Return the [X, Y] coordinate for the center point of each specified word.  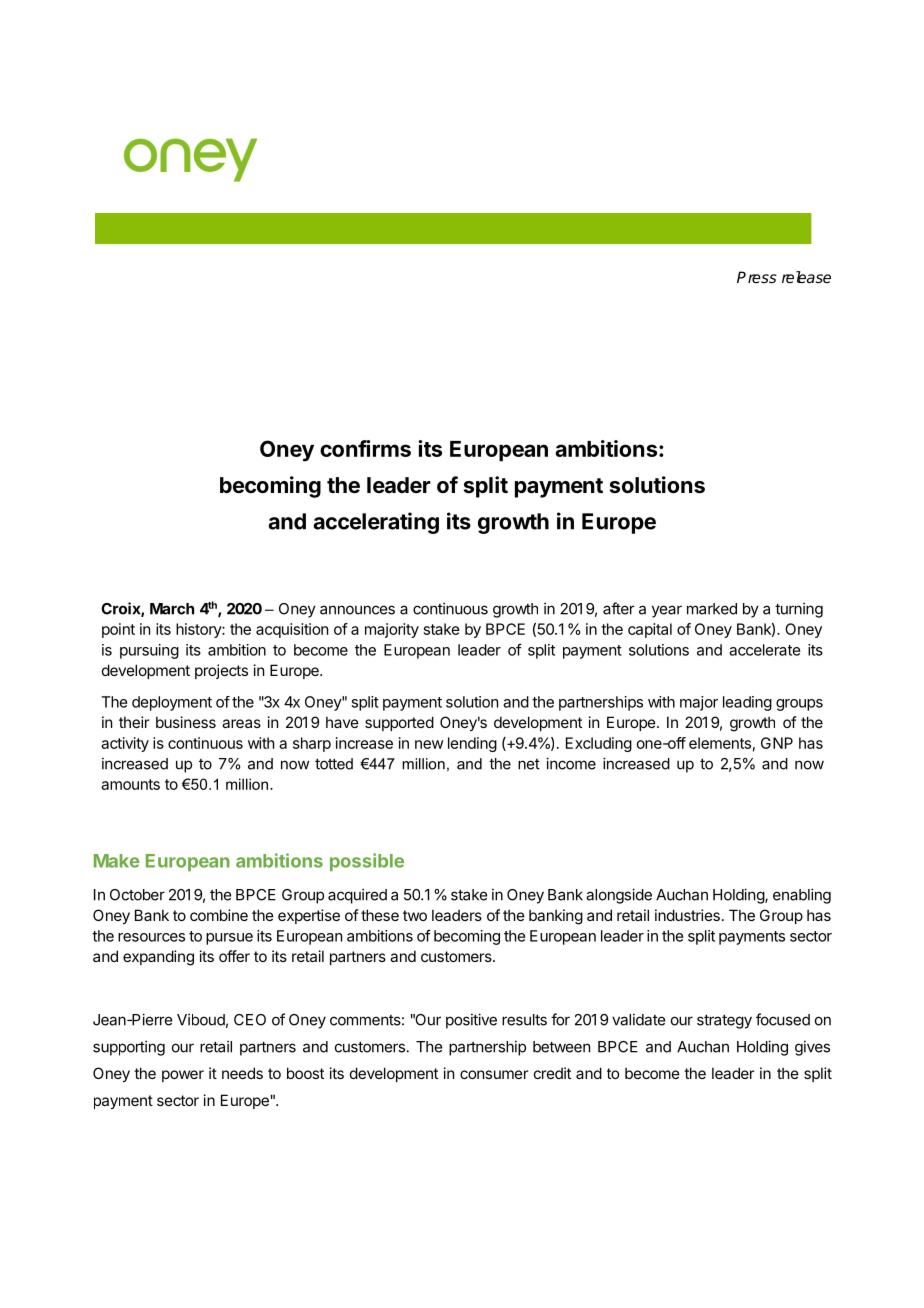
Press [757, 277]
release [806, 277]
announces [357, 610]
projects [221, 671]
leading [747, 703]
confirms [365, 448]
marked [712, 609]
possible [367, 862]
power [183, 1076]
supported [399, 723]
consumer [494, 1074]
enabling [802, 896]
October [137, 895]
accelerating [376, 523]
